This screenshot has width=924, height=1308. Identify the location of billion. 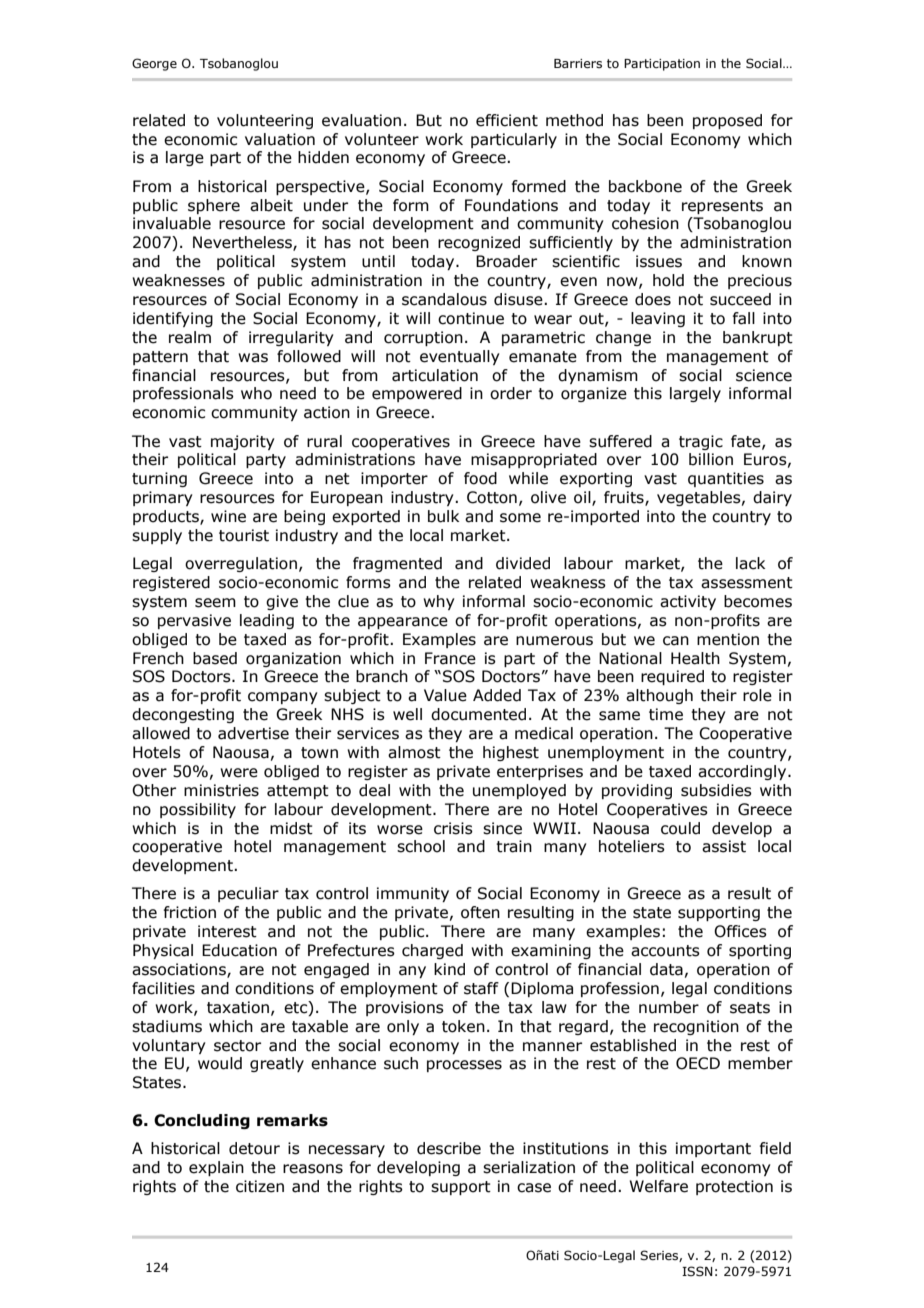
(711, 459).
